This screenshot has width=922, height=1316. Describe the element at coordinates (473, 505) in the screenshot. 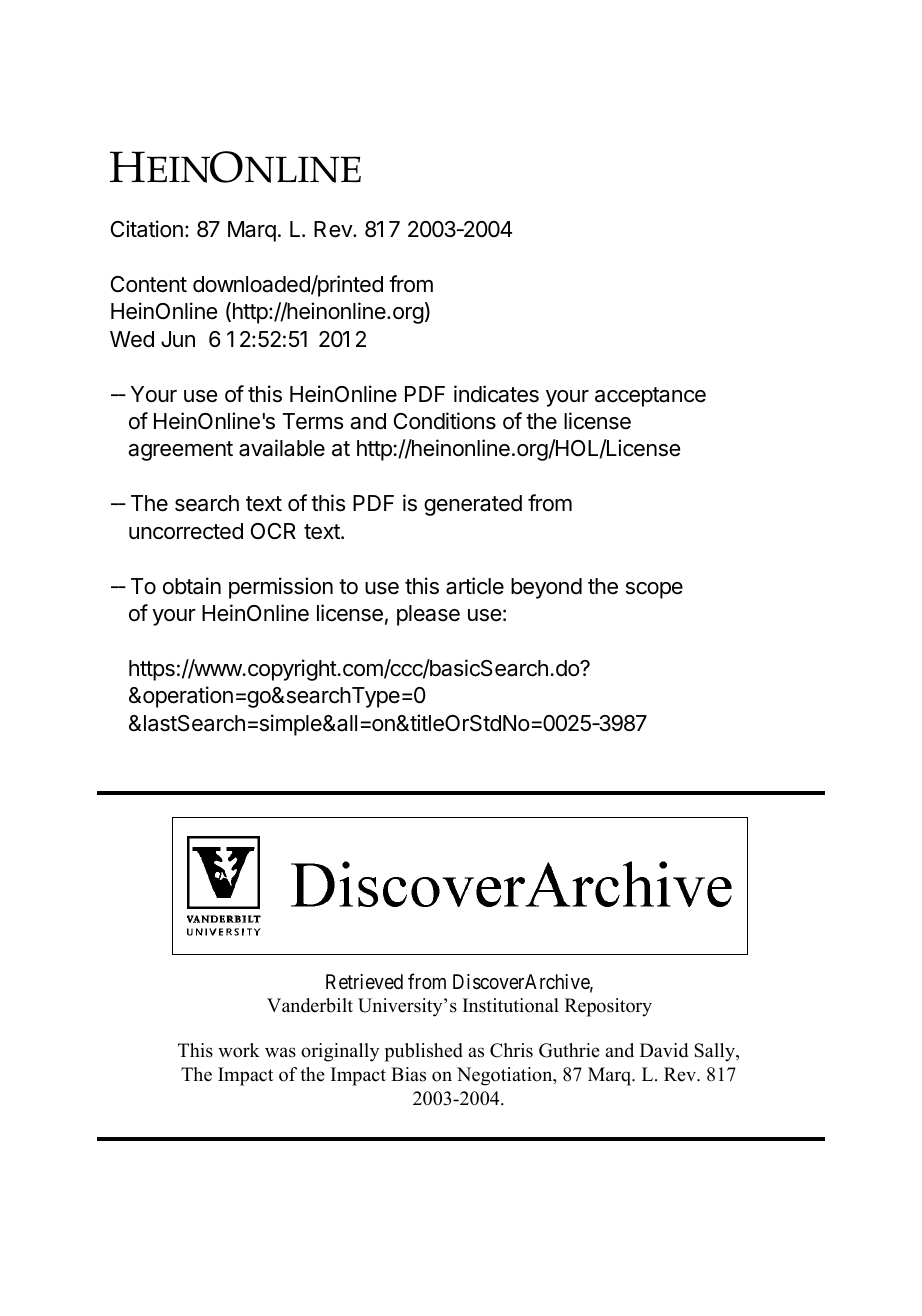

I see `generated` at that location.
